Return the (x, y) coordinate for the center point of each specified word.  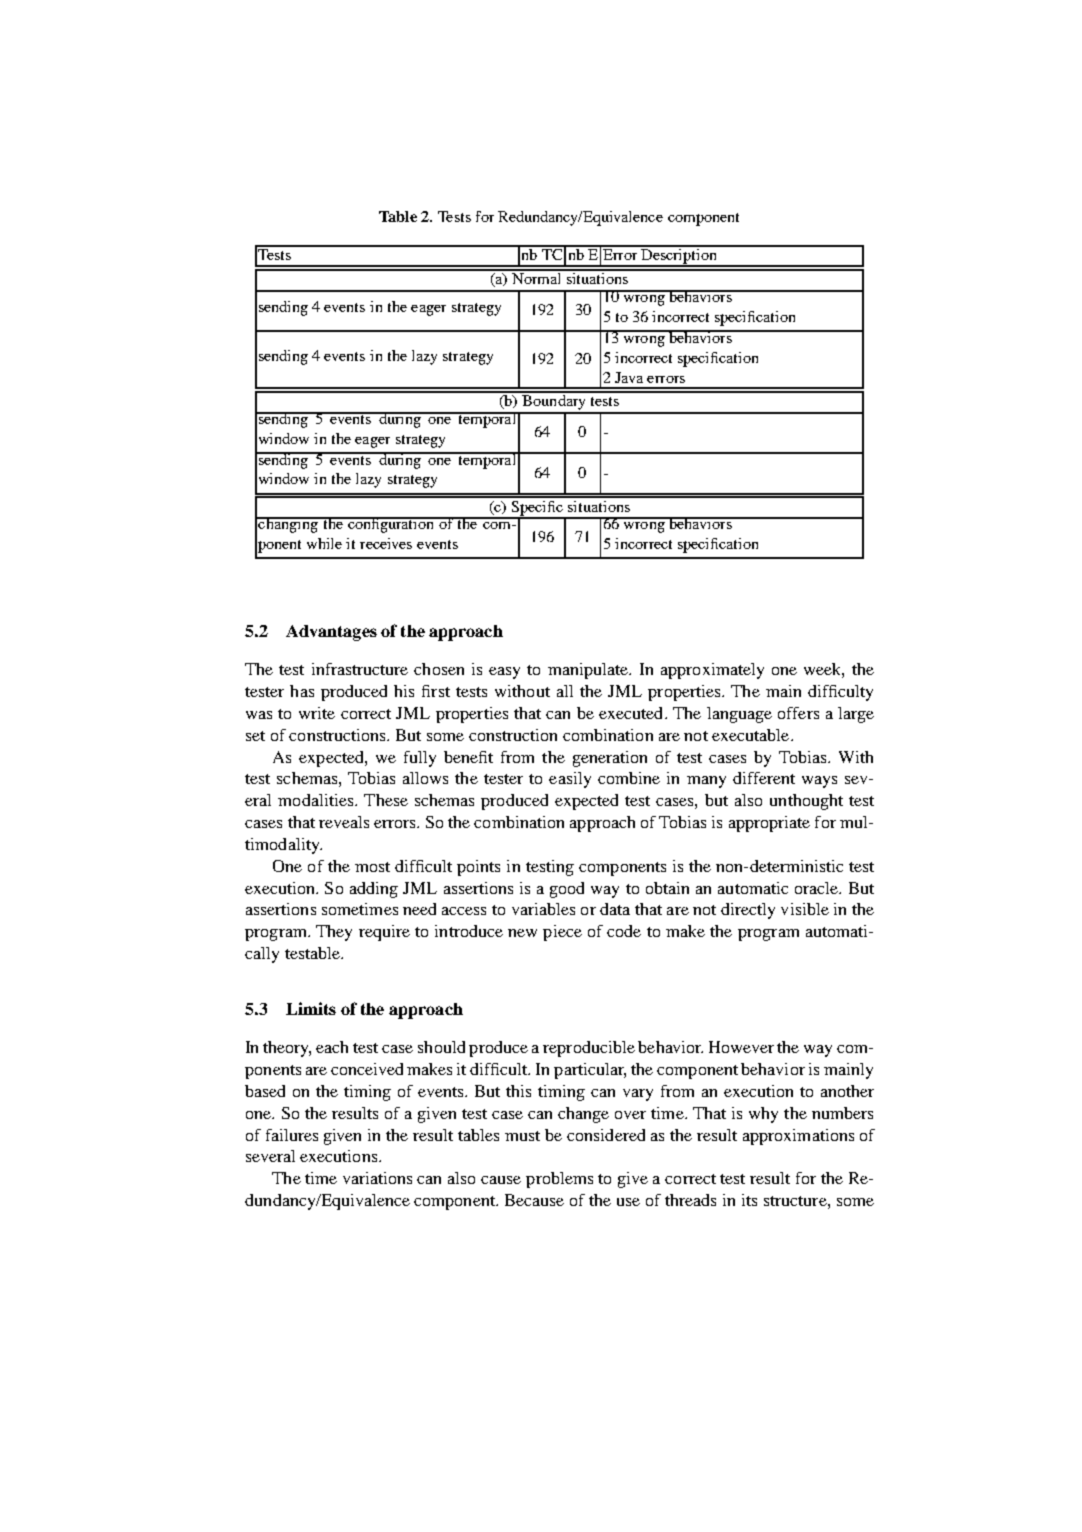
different (764, 778)
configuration (391, 525)
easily (570, 780)
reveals (344, 822)
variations (377, 1178)
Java (629, 377)
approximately (712, 671)
